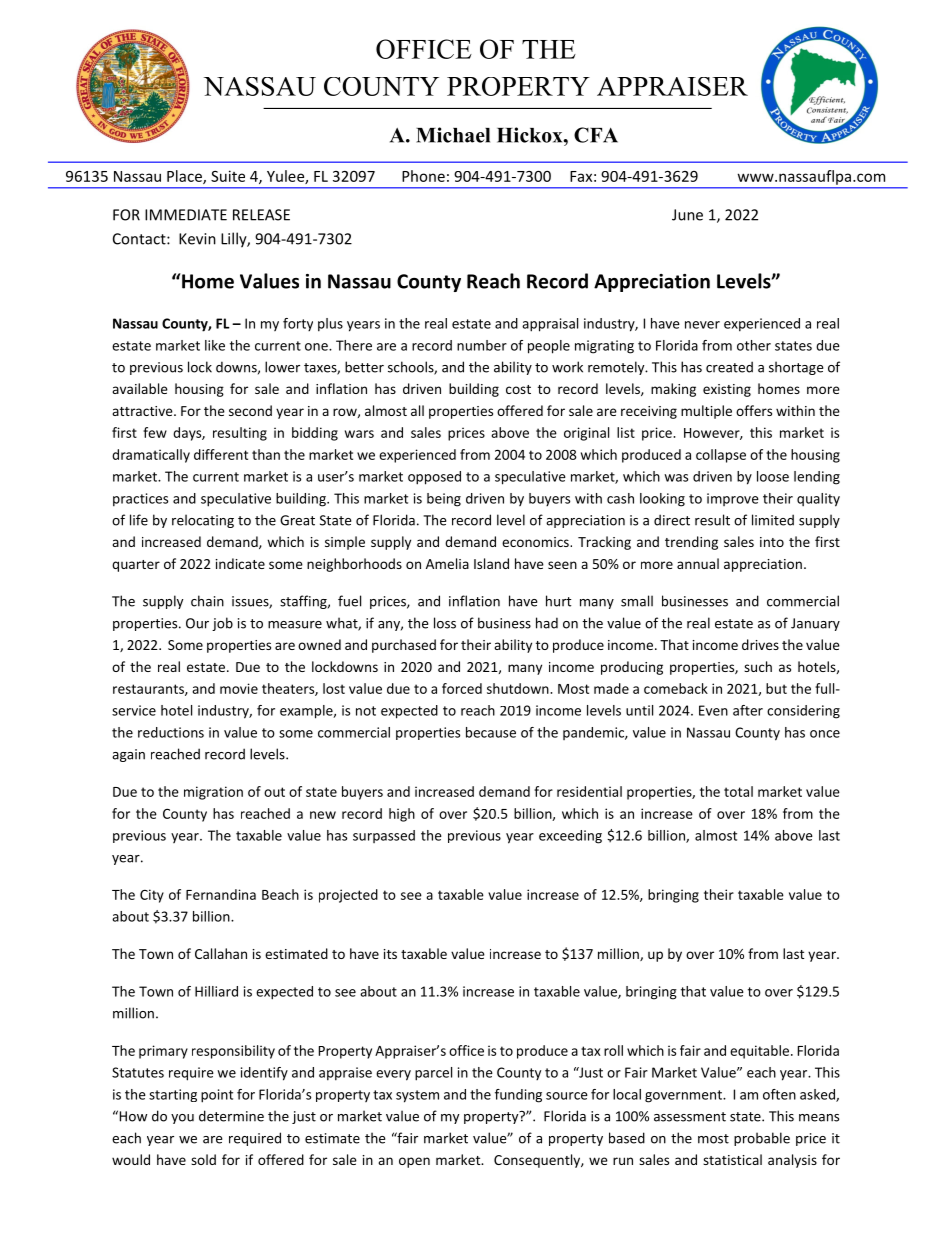 The image size is (952, 1233). Describe the element at coordinates (250, 410) in the screenshot. I see `second` at that location.
